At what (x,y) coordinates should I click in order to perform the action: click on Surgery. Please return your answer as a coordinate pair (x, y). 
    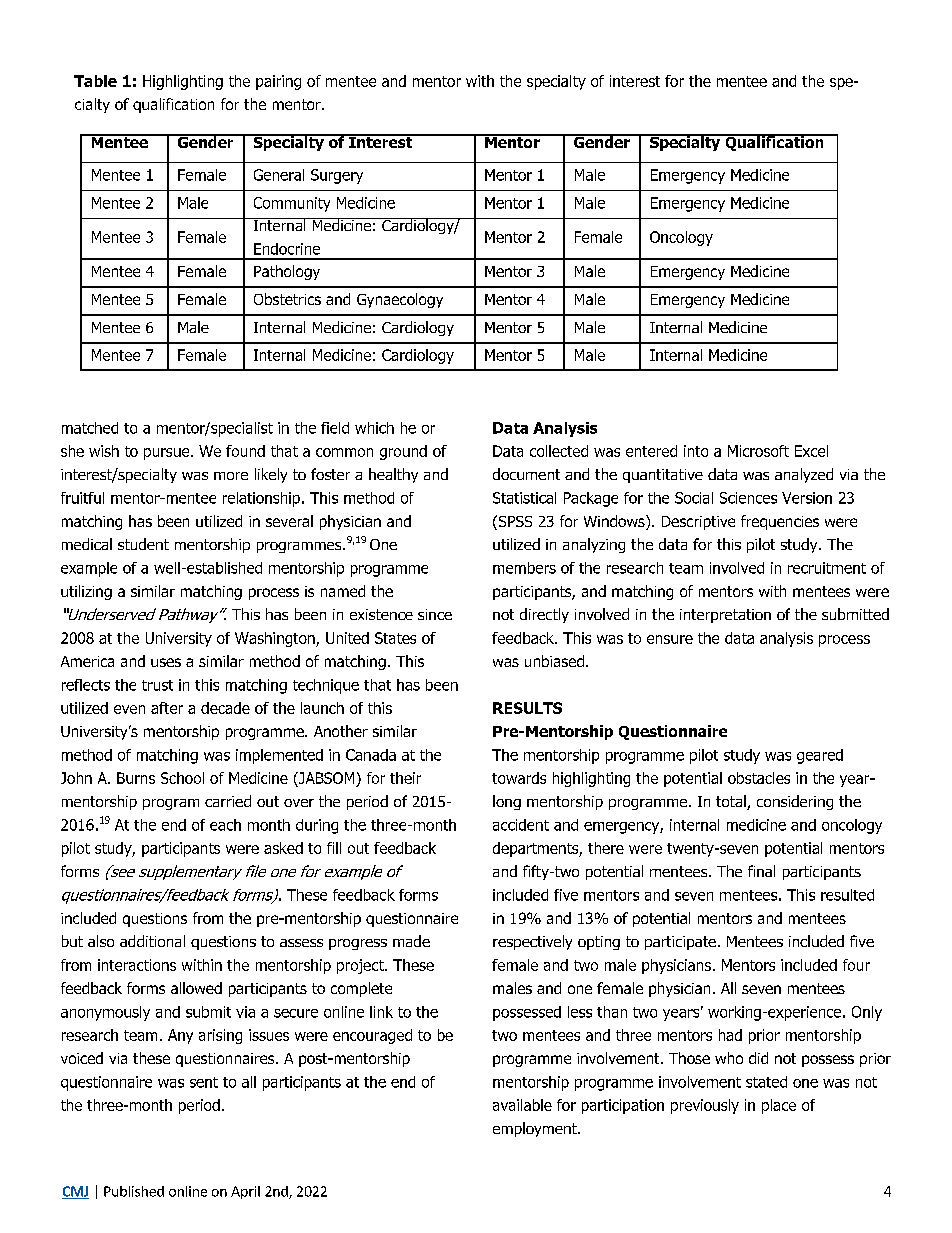
    Looking at the image, I should click on (337, 176).
